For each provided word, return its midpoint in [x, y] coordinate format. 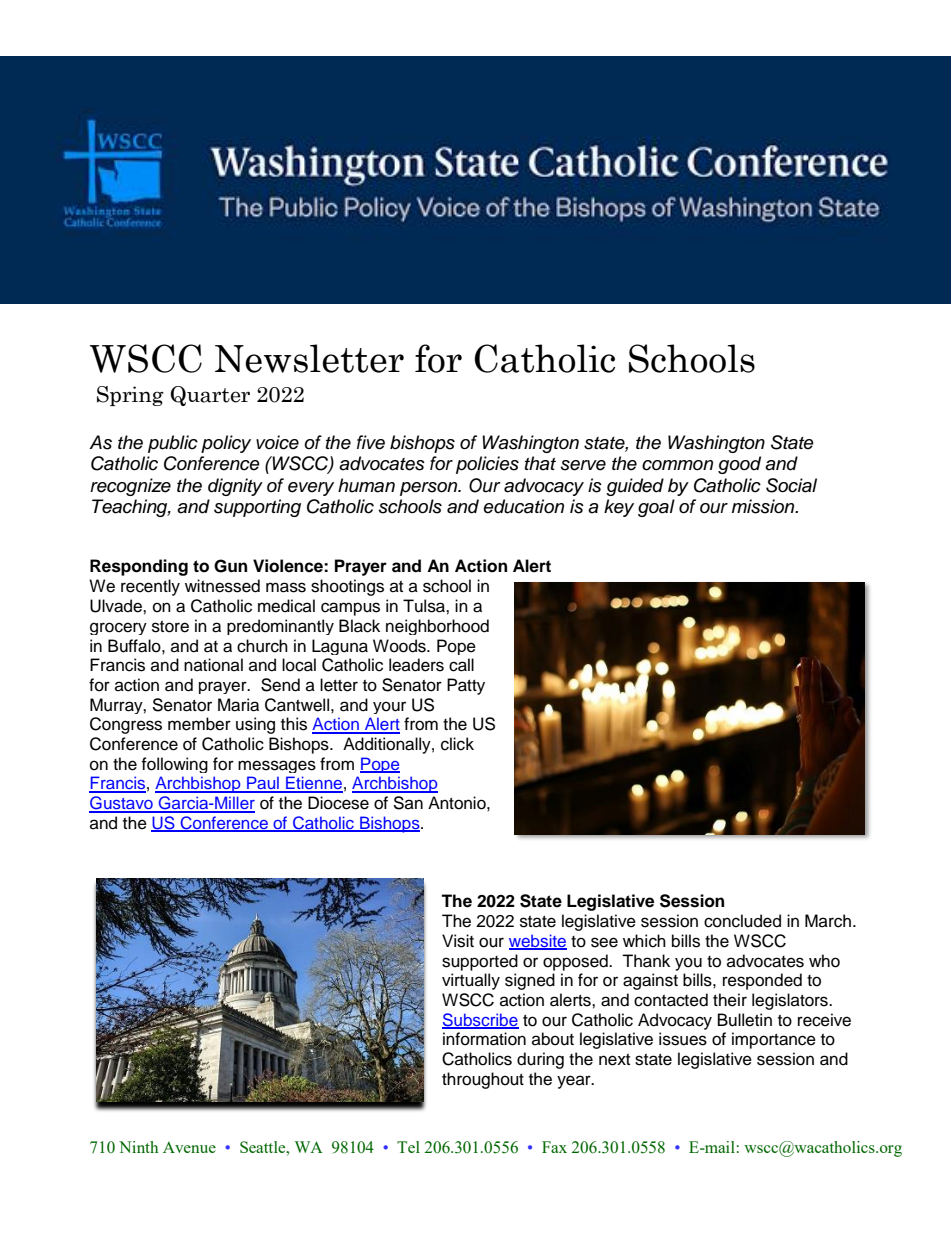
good [739, 465]
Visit [458, 941]
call [461, 665]
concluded [742, 921]
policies [487, 465]
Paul [263, 784]
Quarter [210, 396]
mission [764, 506]
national [213, 665]
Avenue [189, 1147]
